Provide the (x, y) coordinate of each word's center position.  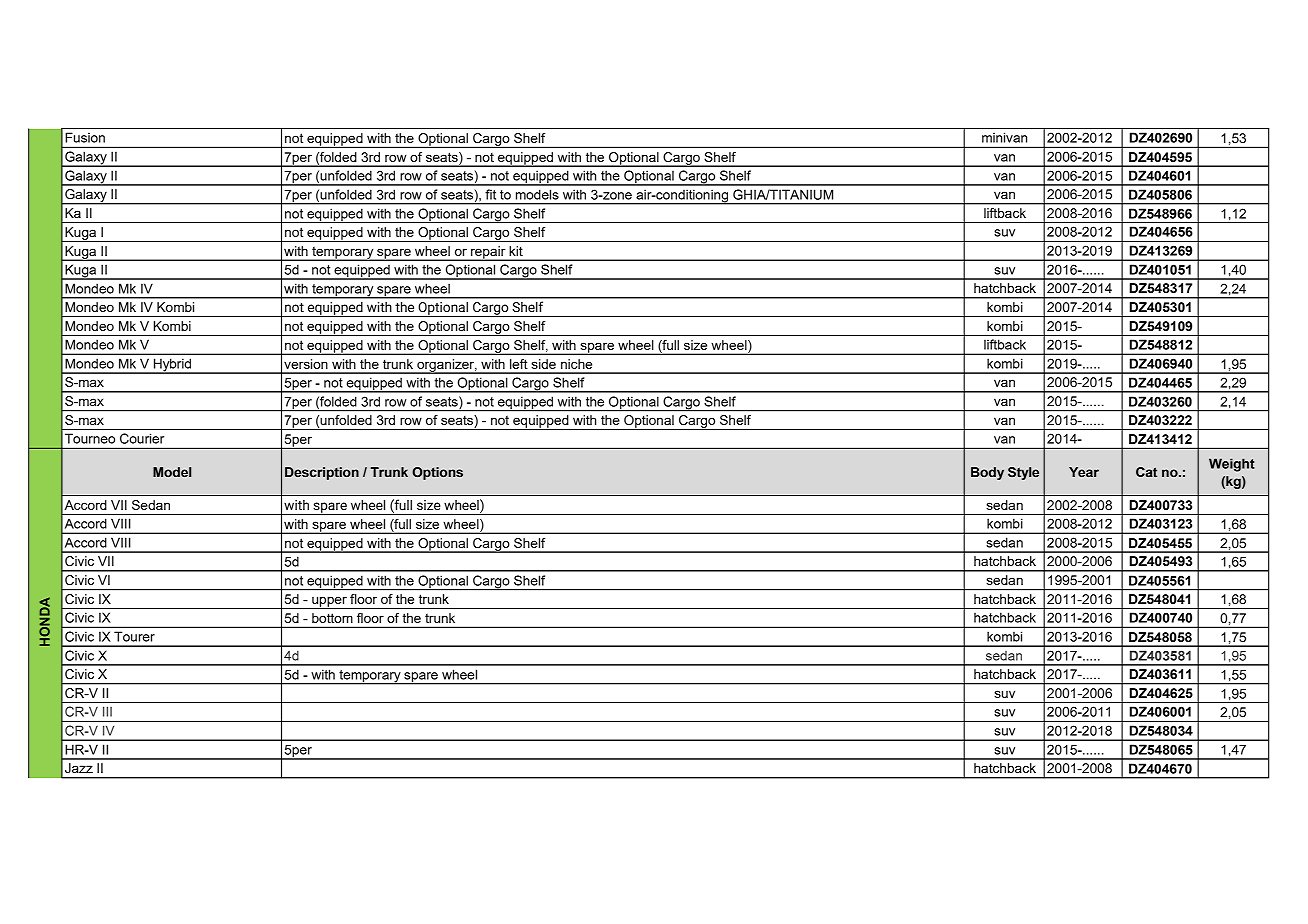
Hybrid (173, 366)
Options (437, 473)
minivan (1004, 138)
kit (516, 251)
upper (329, 602)
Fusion (85, 138)
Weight (1232, 465)
